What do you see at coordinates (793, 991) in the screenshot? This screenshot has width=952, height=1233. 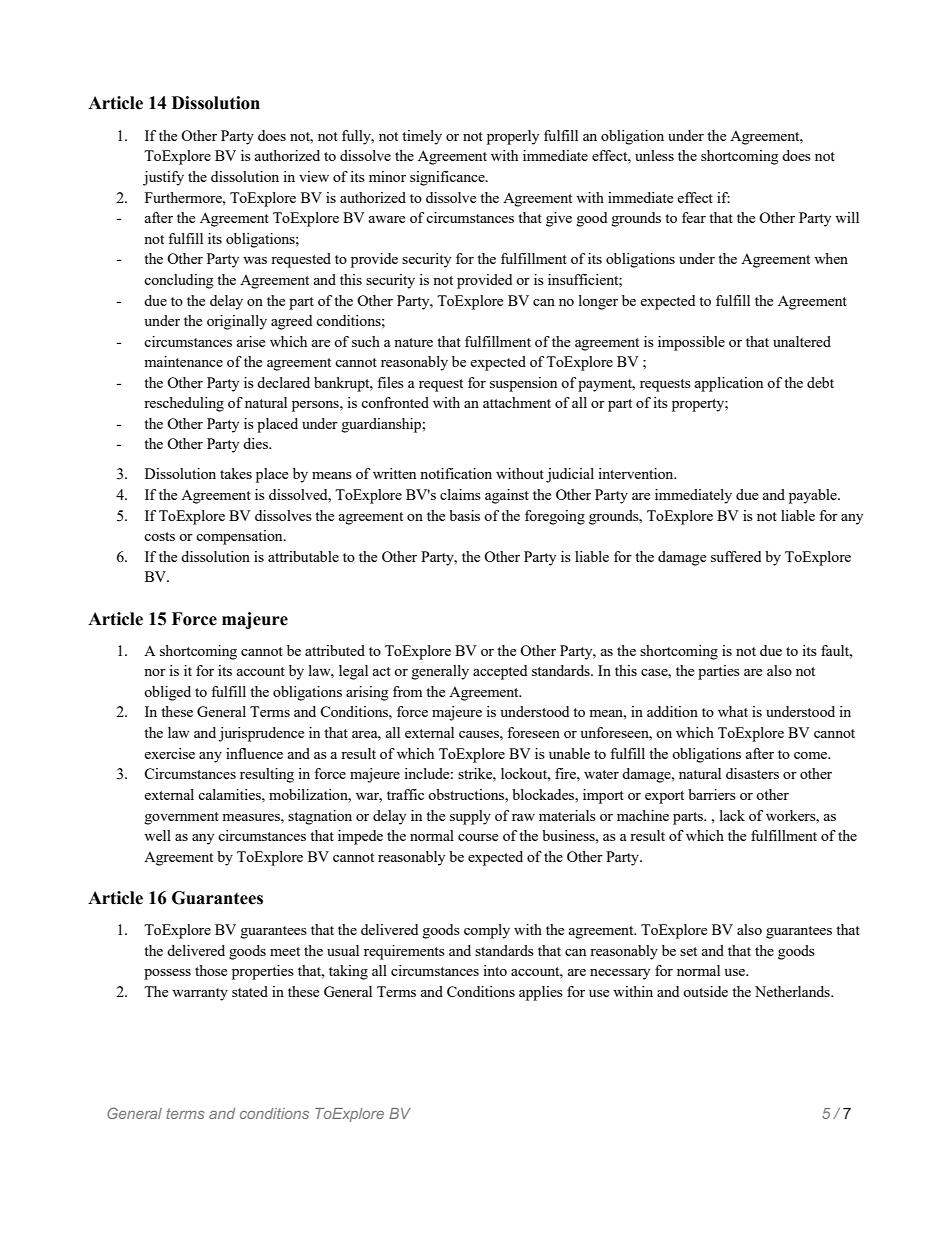 I see `Netherlands` at bounding box center [793, 991].
